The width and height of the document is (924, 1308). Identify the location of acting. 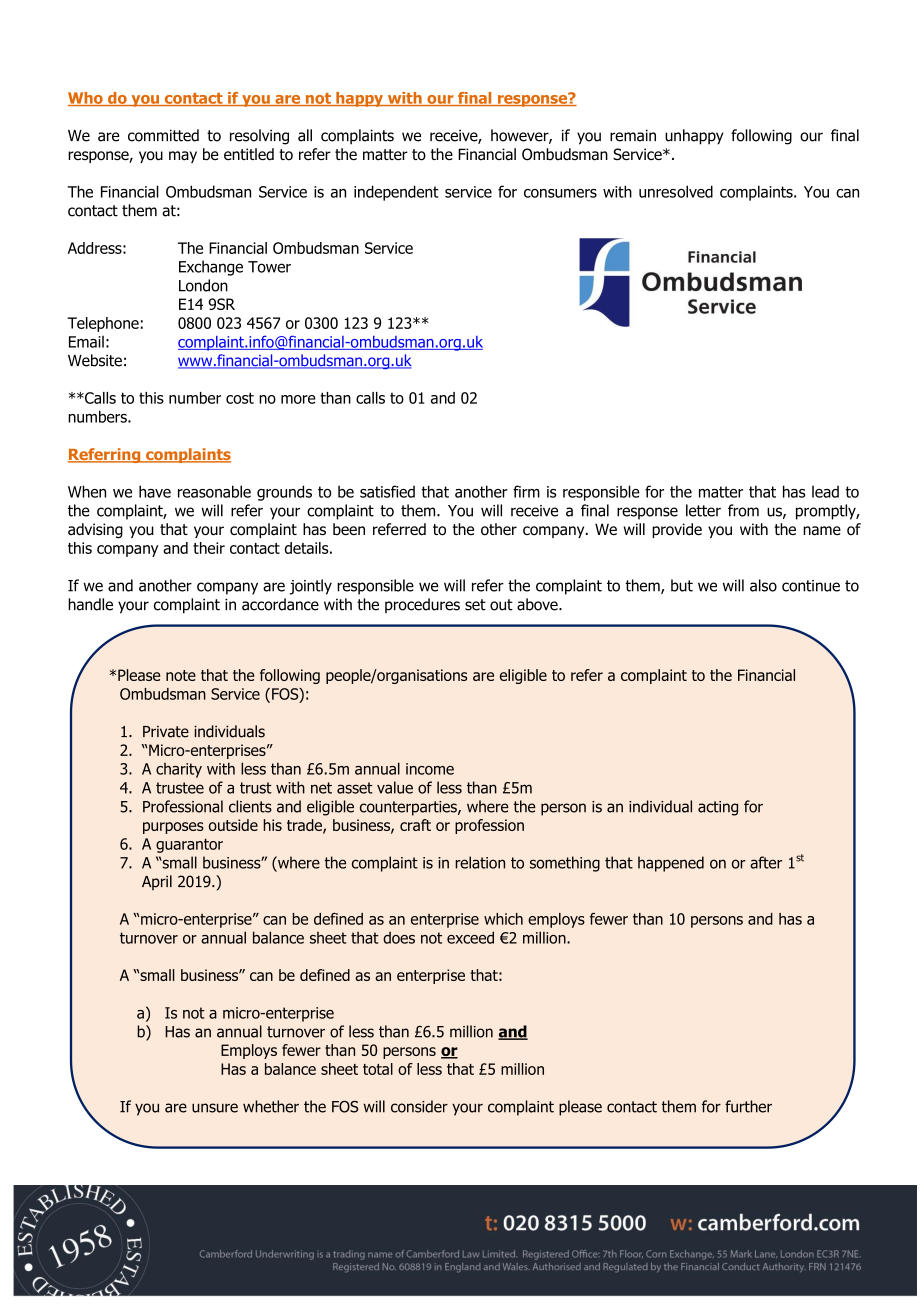
(718, 808).
